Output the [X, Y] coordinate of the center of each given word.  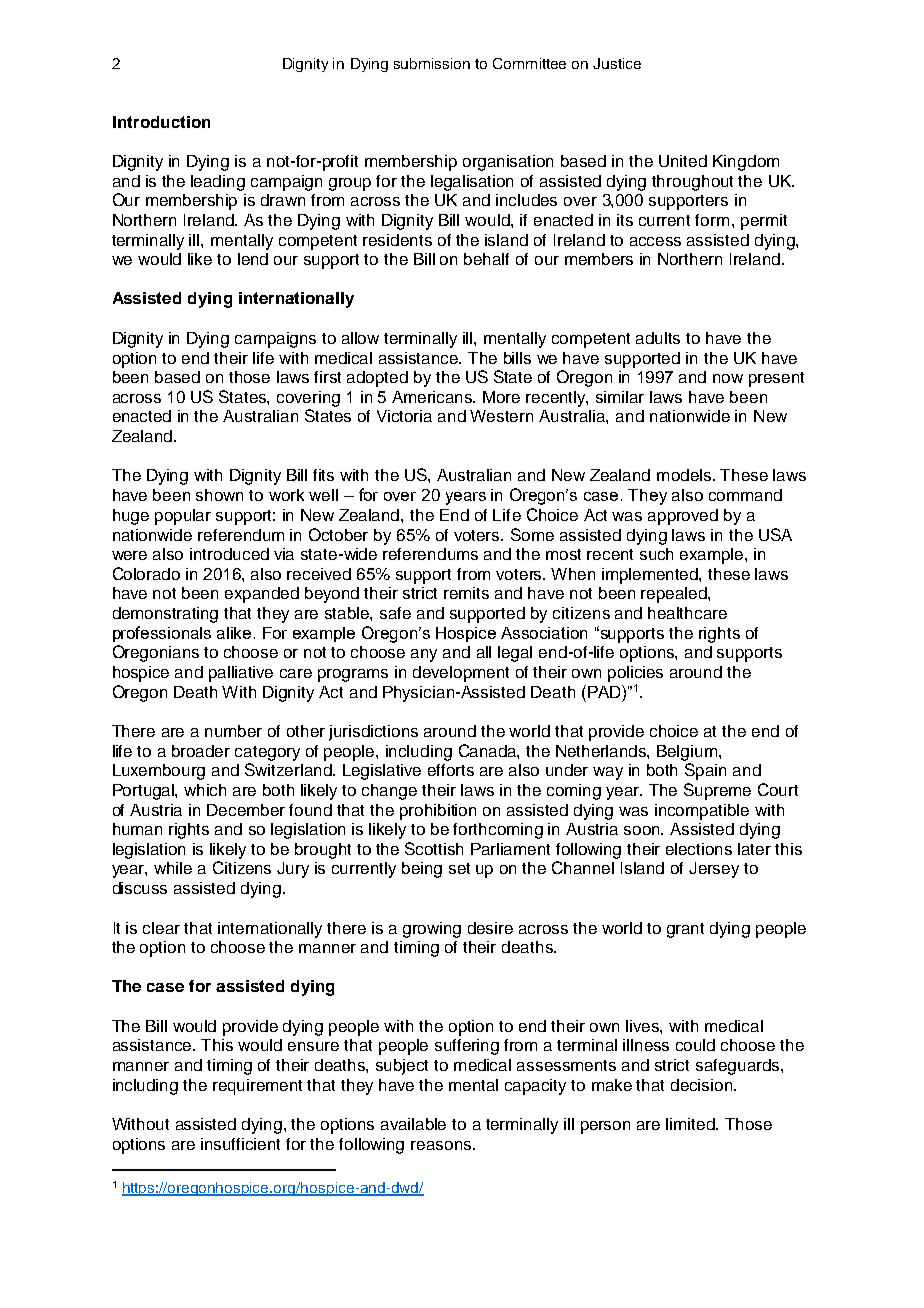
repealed [675, 595]
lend [253, 259]
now [728, 378]
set [459, 868]
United [683, 161]
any [424, 655]
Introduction [161, 122]
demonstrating [165, 615]
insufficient [240, 1144]
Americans [433, 397]
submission [432, 63]
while [173, 868]
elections [699, 849]
